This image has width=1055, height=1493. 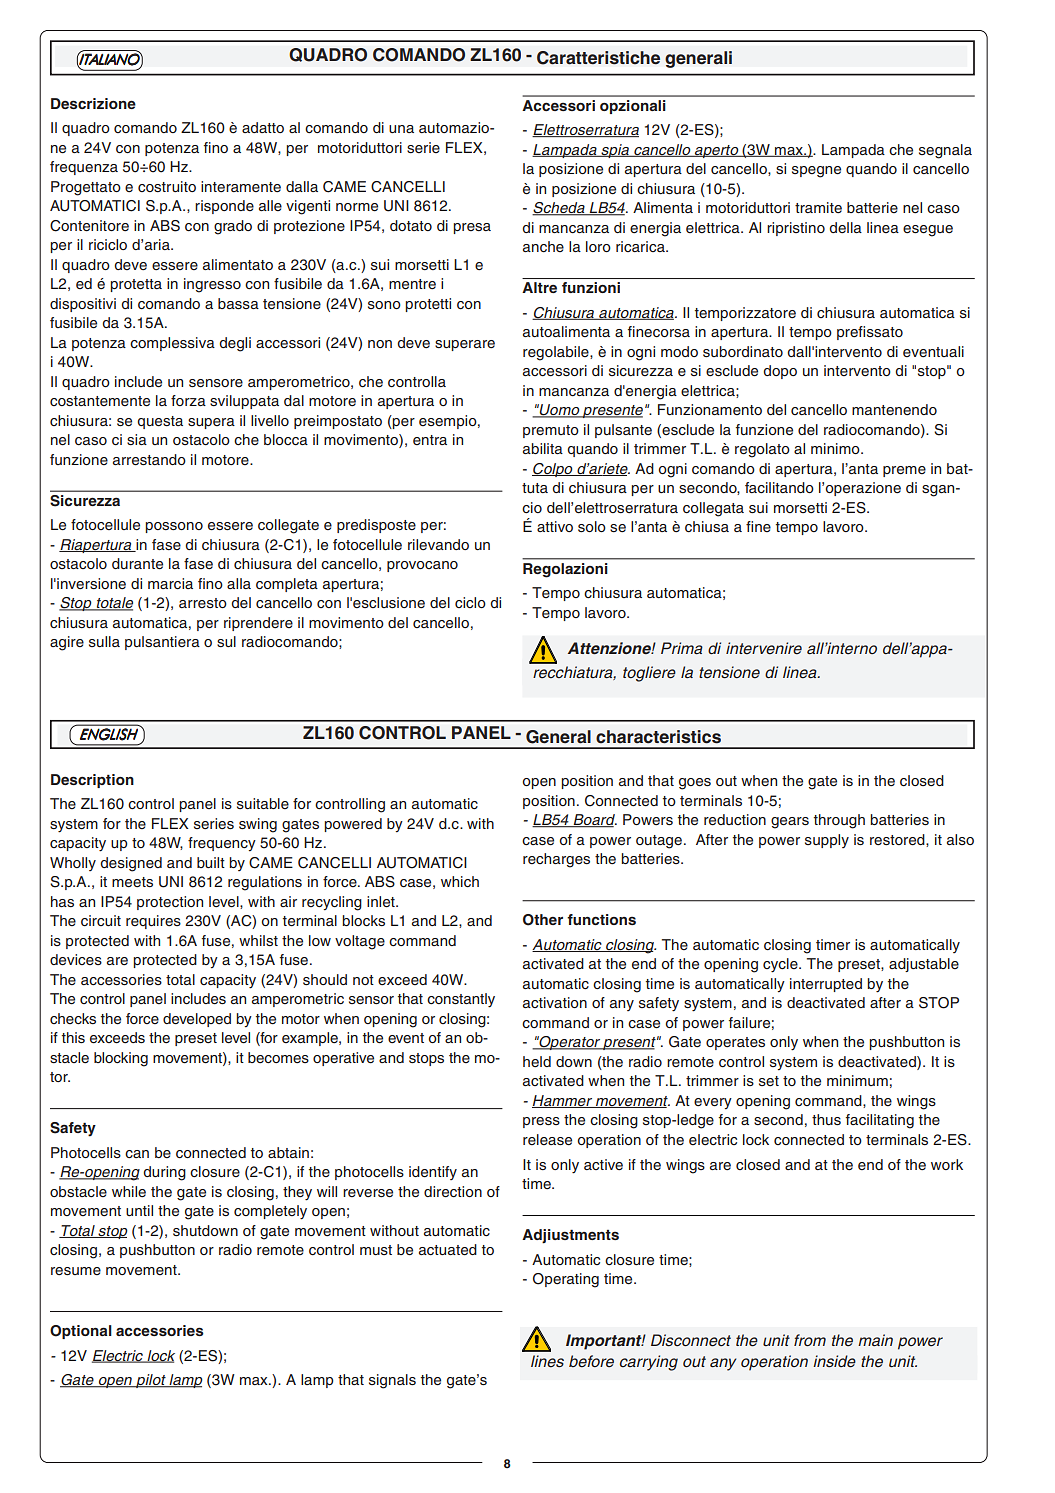 I want to click on grado, so click(x=233, y=227).
